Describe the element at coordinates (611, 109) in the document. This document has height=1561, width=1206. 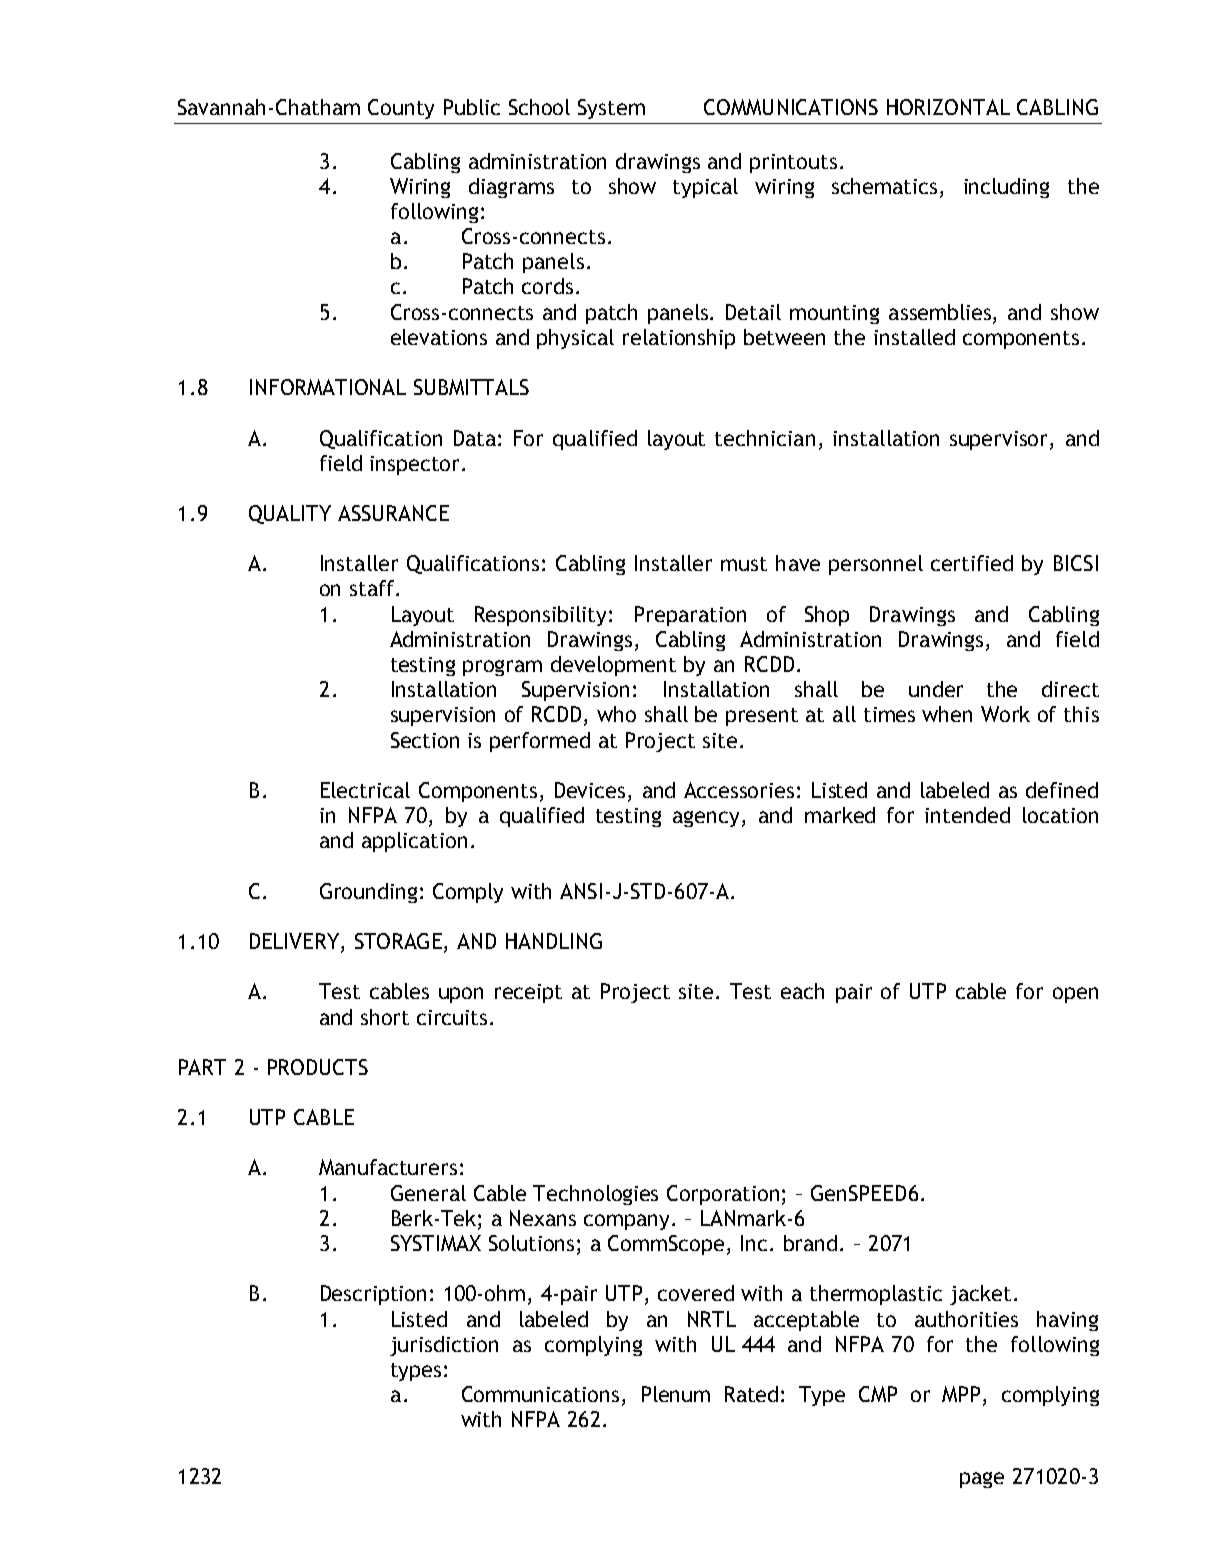
I see `System` at that location.
